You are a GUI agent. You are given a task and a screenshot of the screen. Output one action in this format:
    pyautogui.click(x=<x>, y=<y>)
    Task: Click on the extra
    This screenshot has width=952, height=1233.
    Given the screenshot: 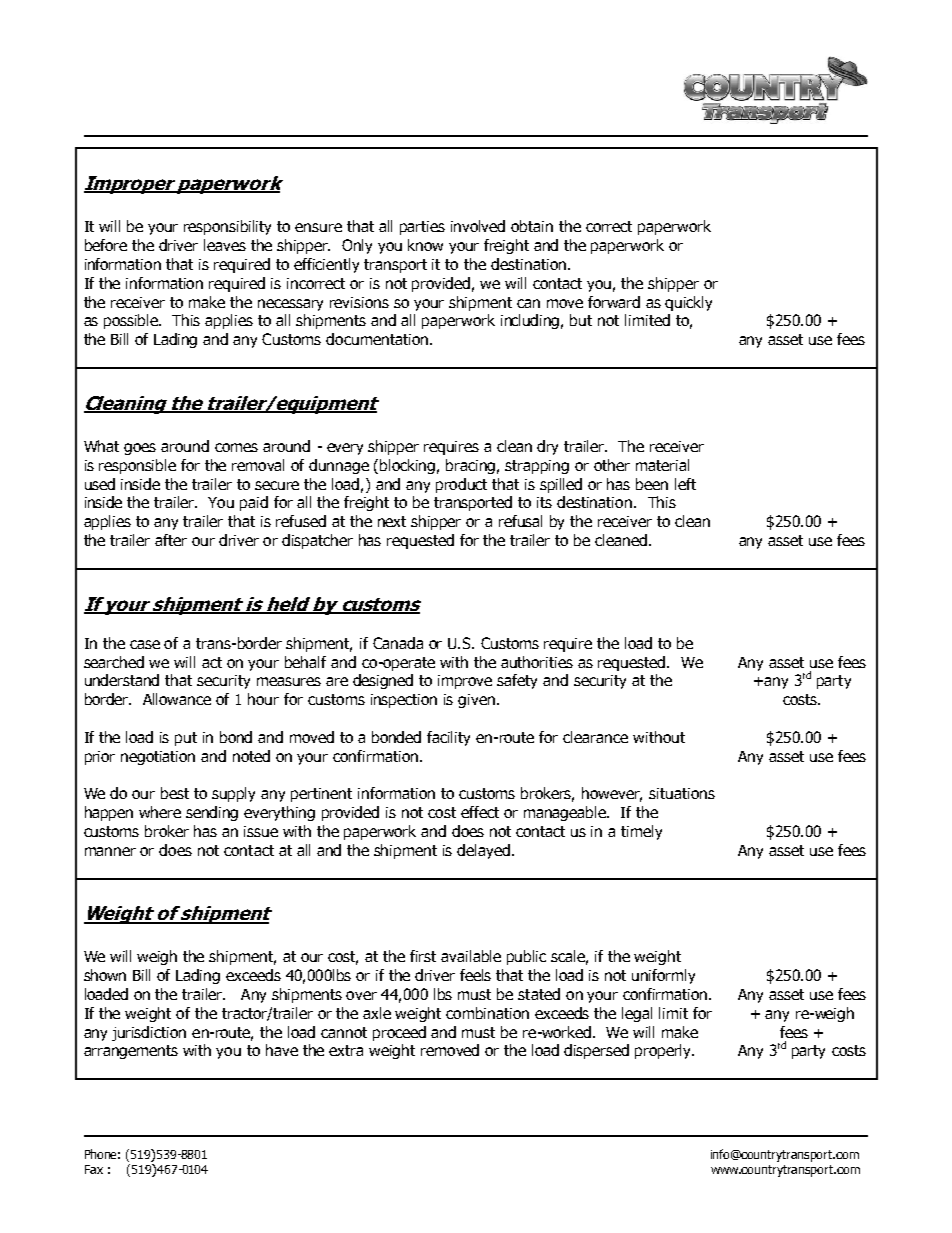 What is the action you would take?
    pyautogui.click(x=346, y=1050)
